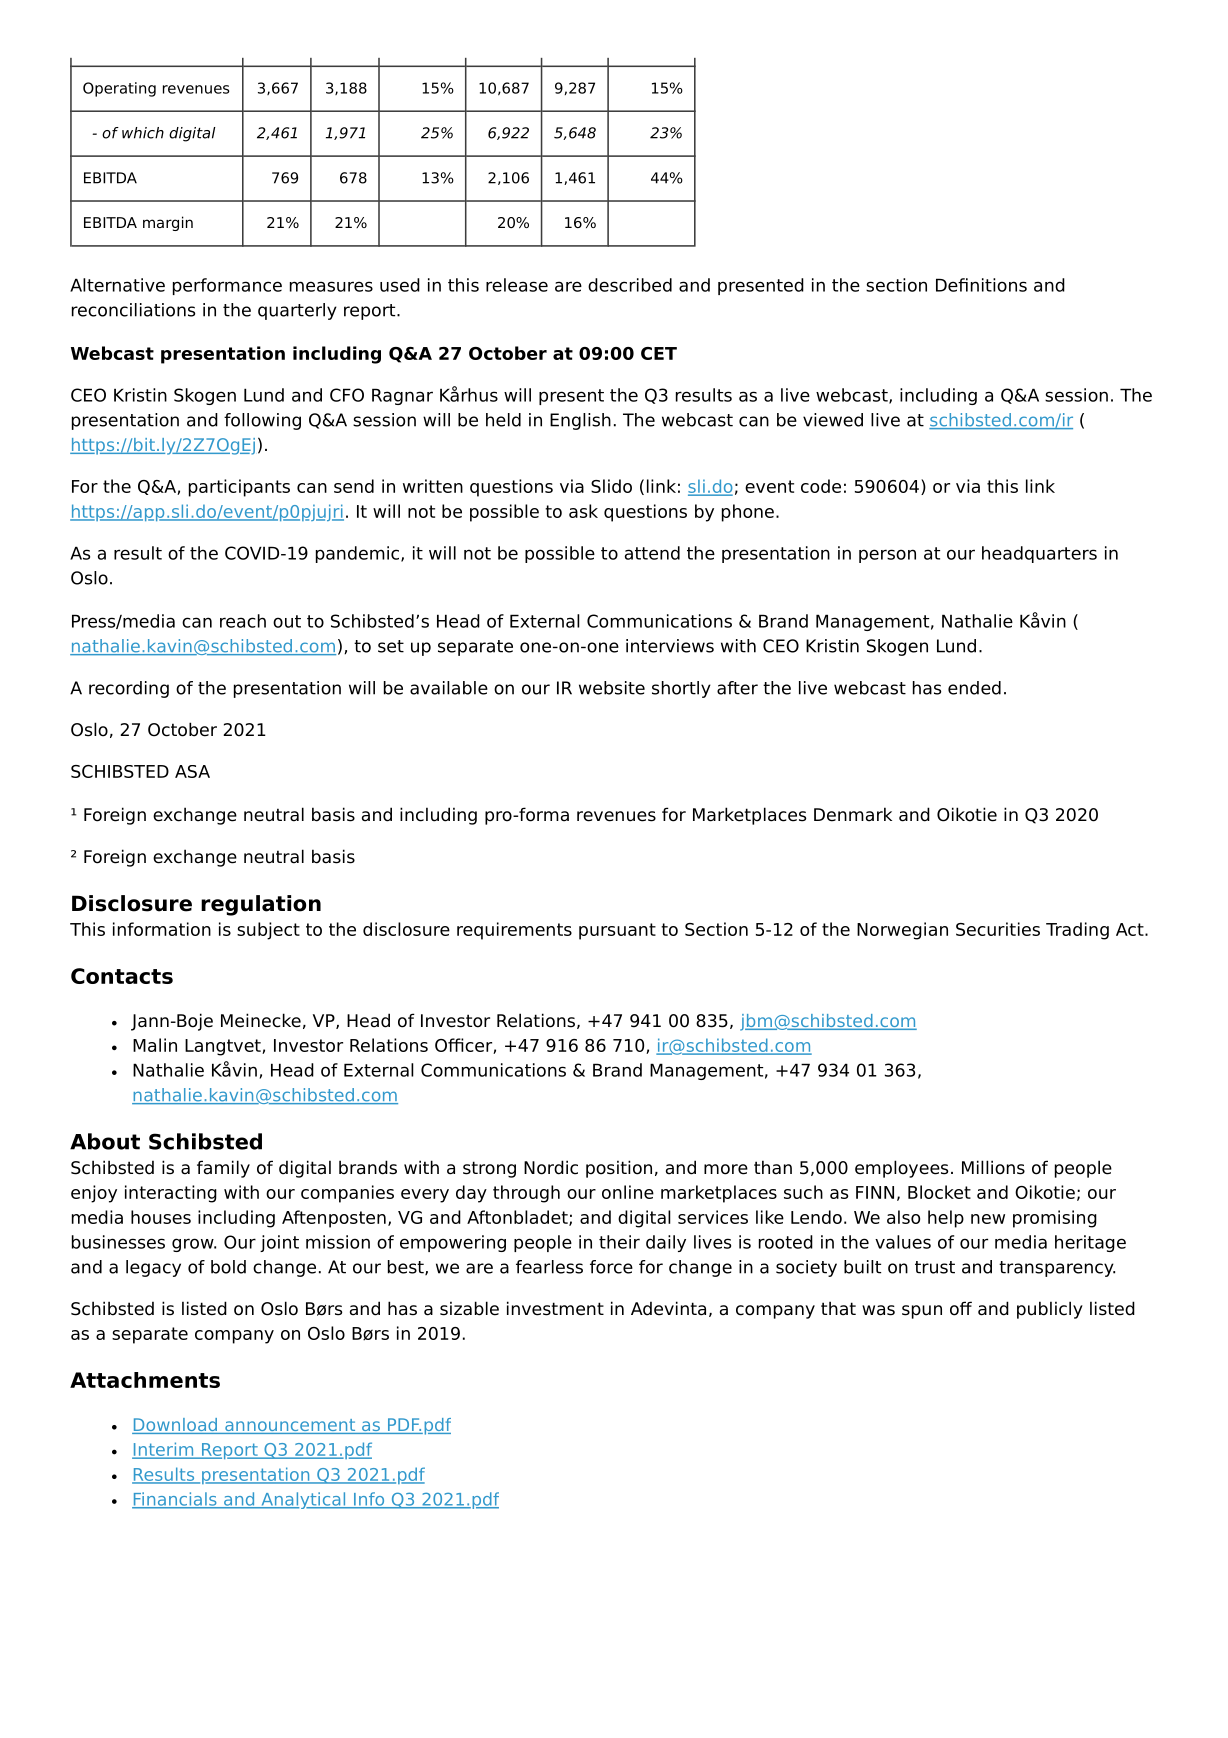 The width and height of the screenshot is (1228, 1738). What do you see at coordinates (922, 1312) in the screenshot?
I see `spun` at bounding box center [922, 1312].
